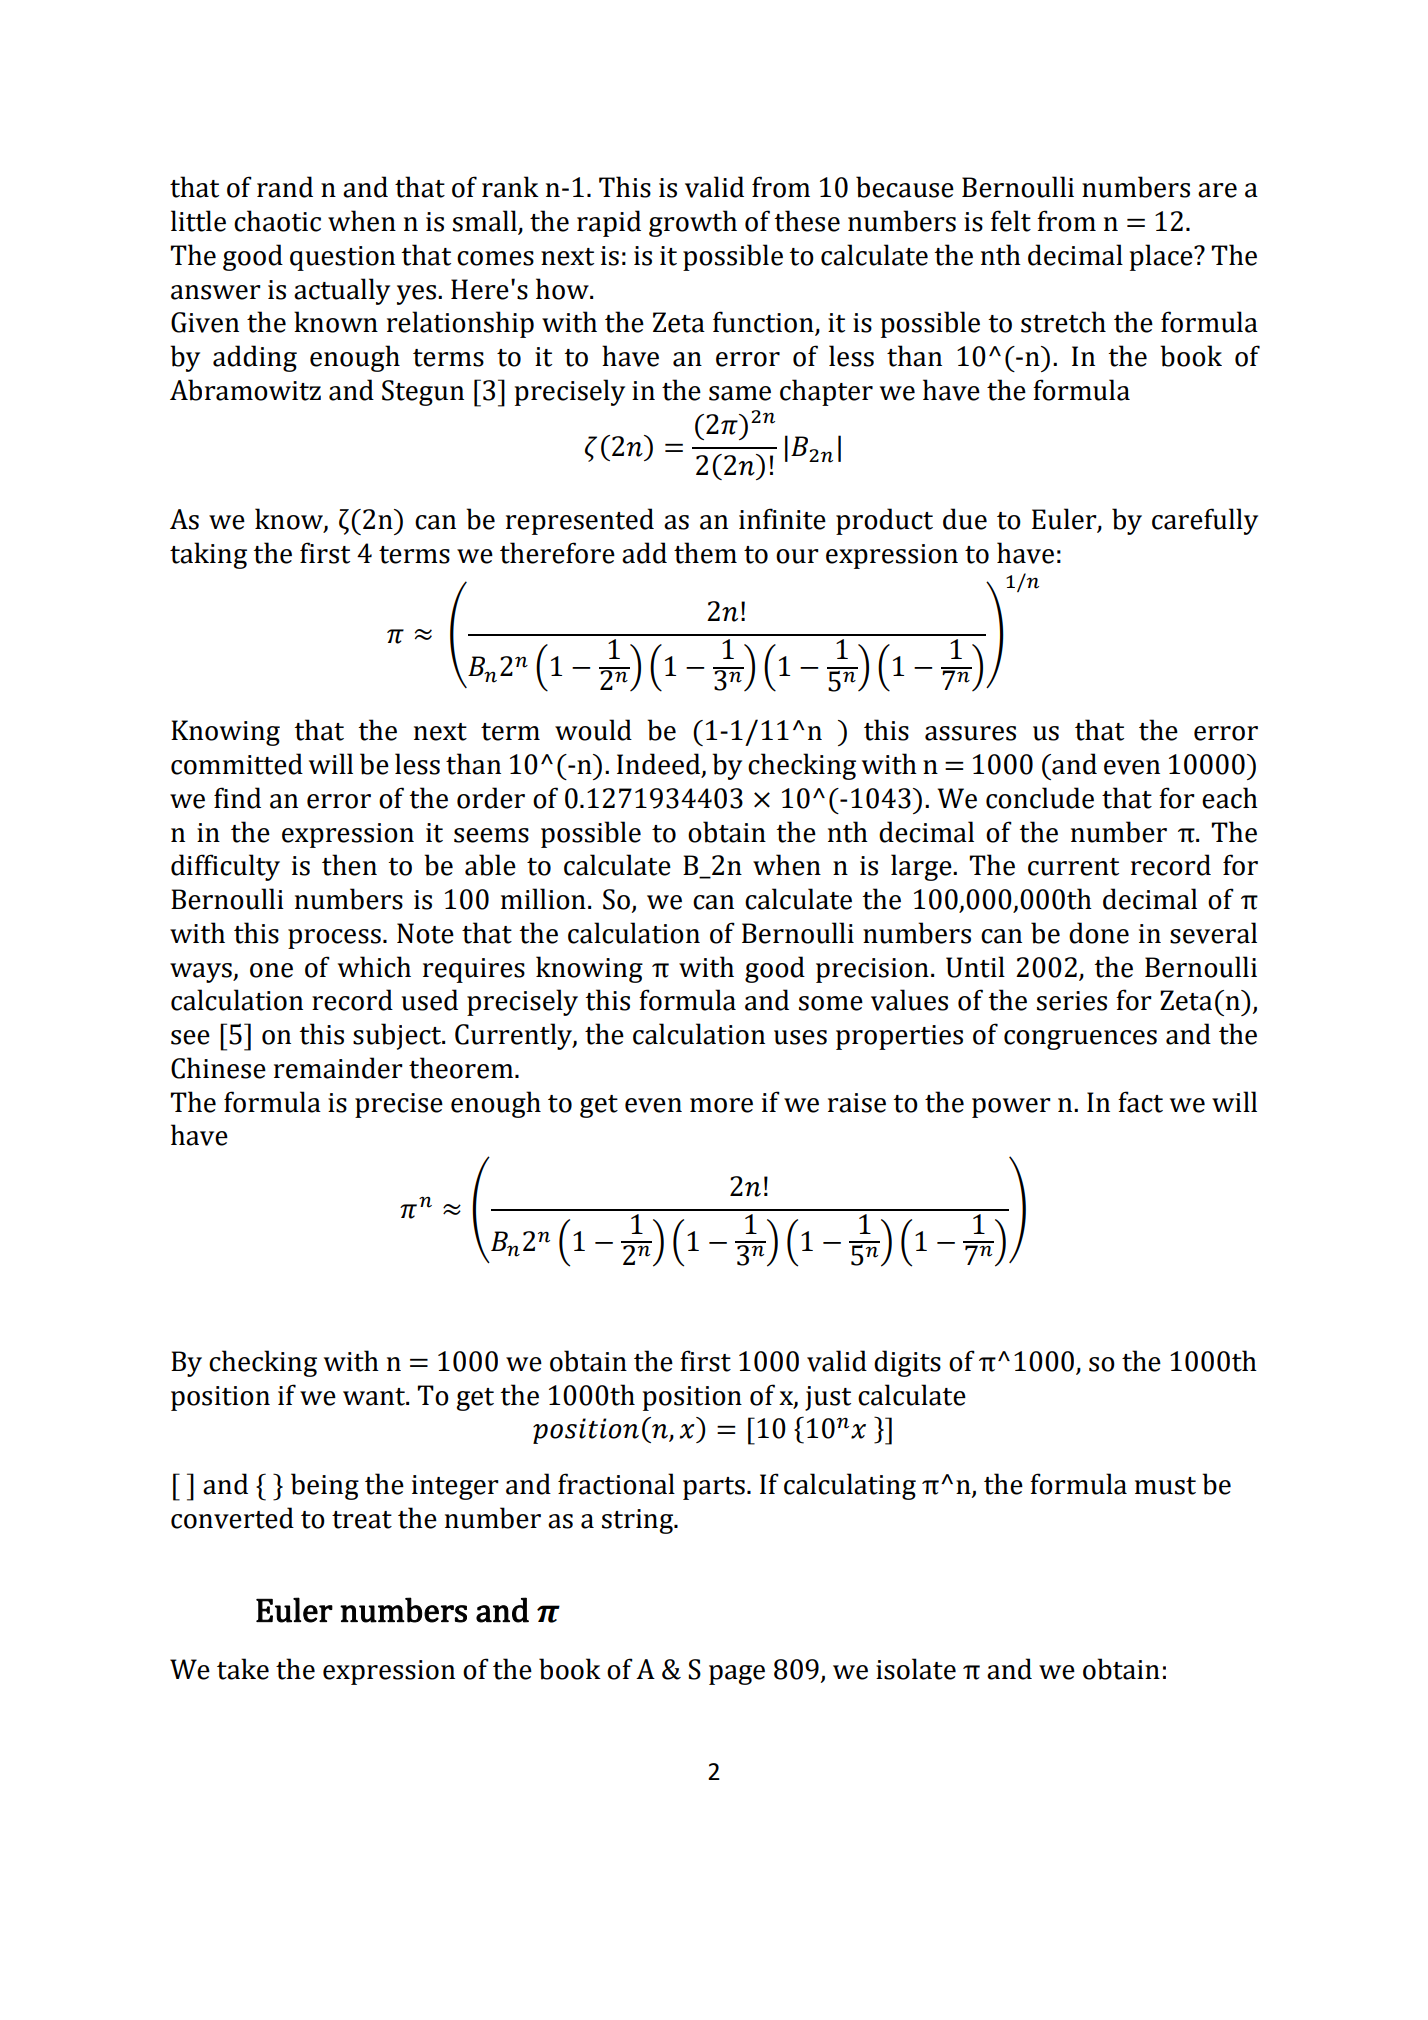 The image size is (1428, 2020). I want to click on find, so click(237, 798).
